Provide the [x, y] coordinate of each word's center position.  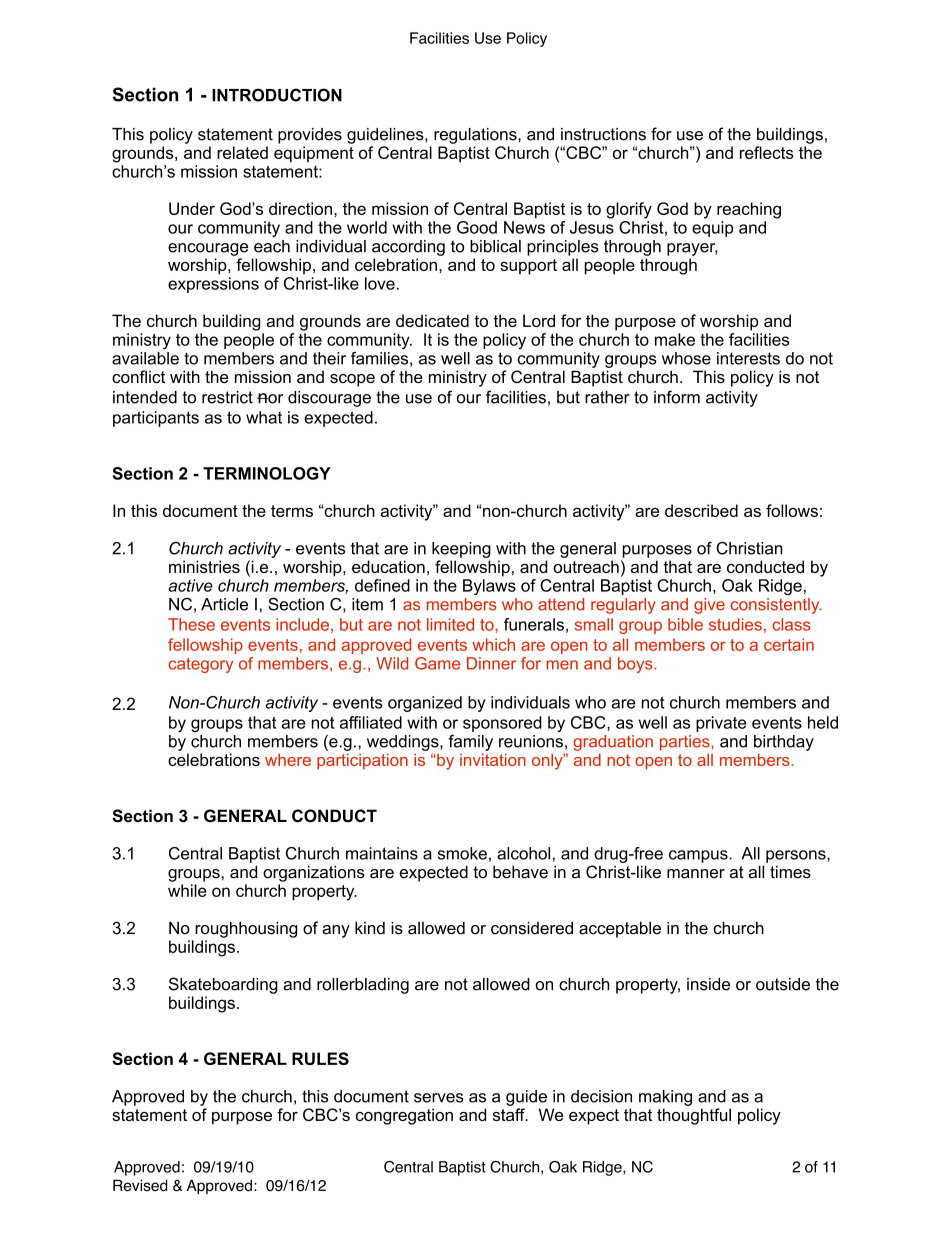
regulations [476, 136]
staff [510, 1114]
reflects [767, 152]
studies [735, 624]
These [191, 624]
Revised [140, 1185]
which [493, 644]
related [242, 152]
